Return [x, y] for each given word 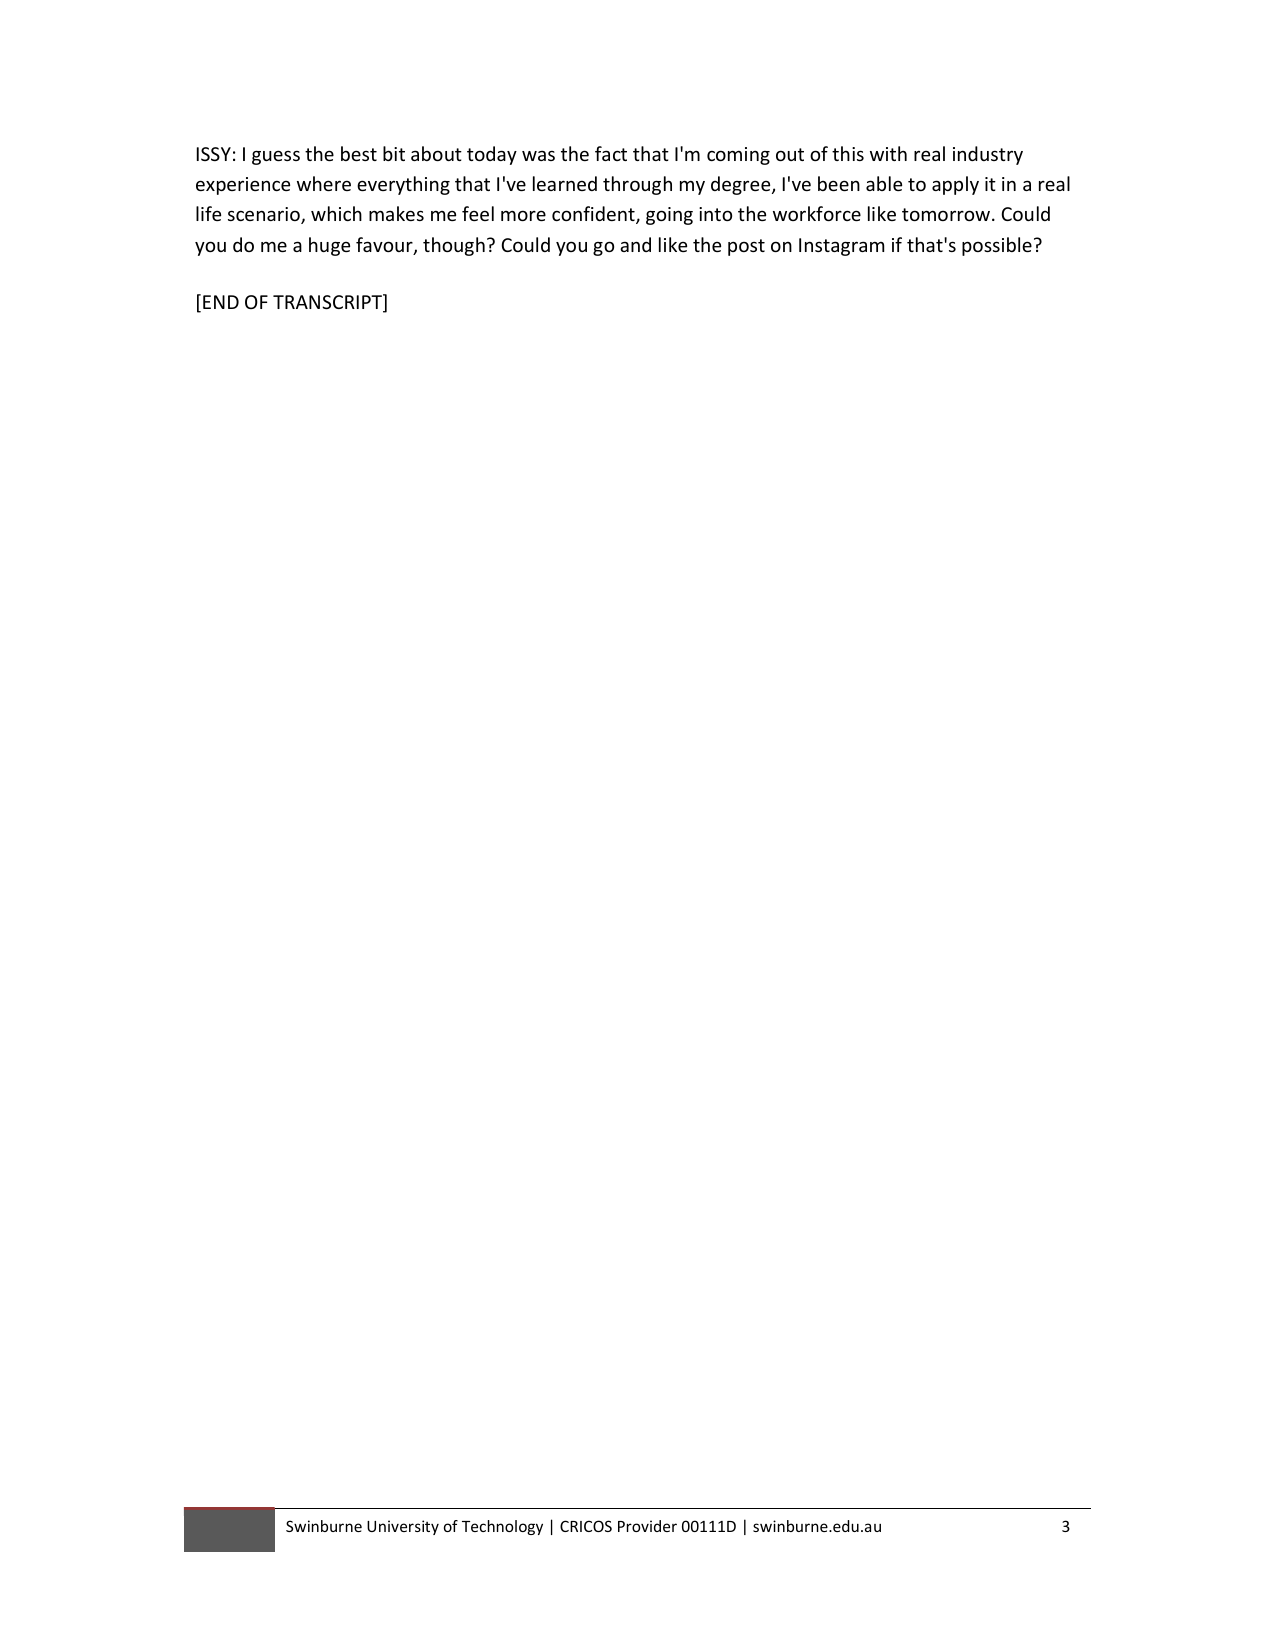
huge [329, 246]
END [221, 302]
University [403, 1527]
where [324, 183]
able [884, 183]
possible [997, 246]
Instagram [841, 247]
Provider [647, 1526]
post [746, 247]
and [635, 244]
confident [594, 215]
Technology [502, 1527]
